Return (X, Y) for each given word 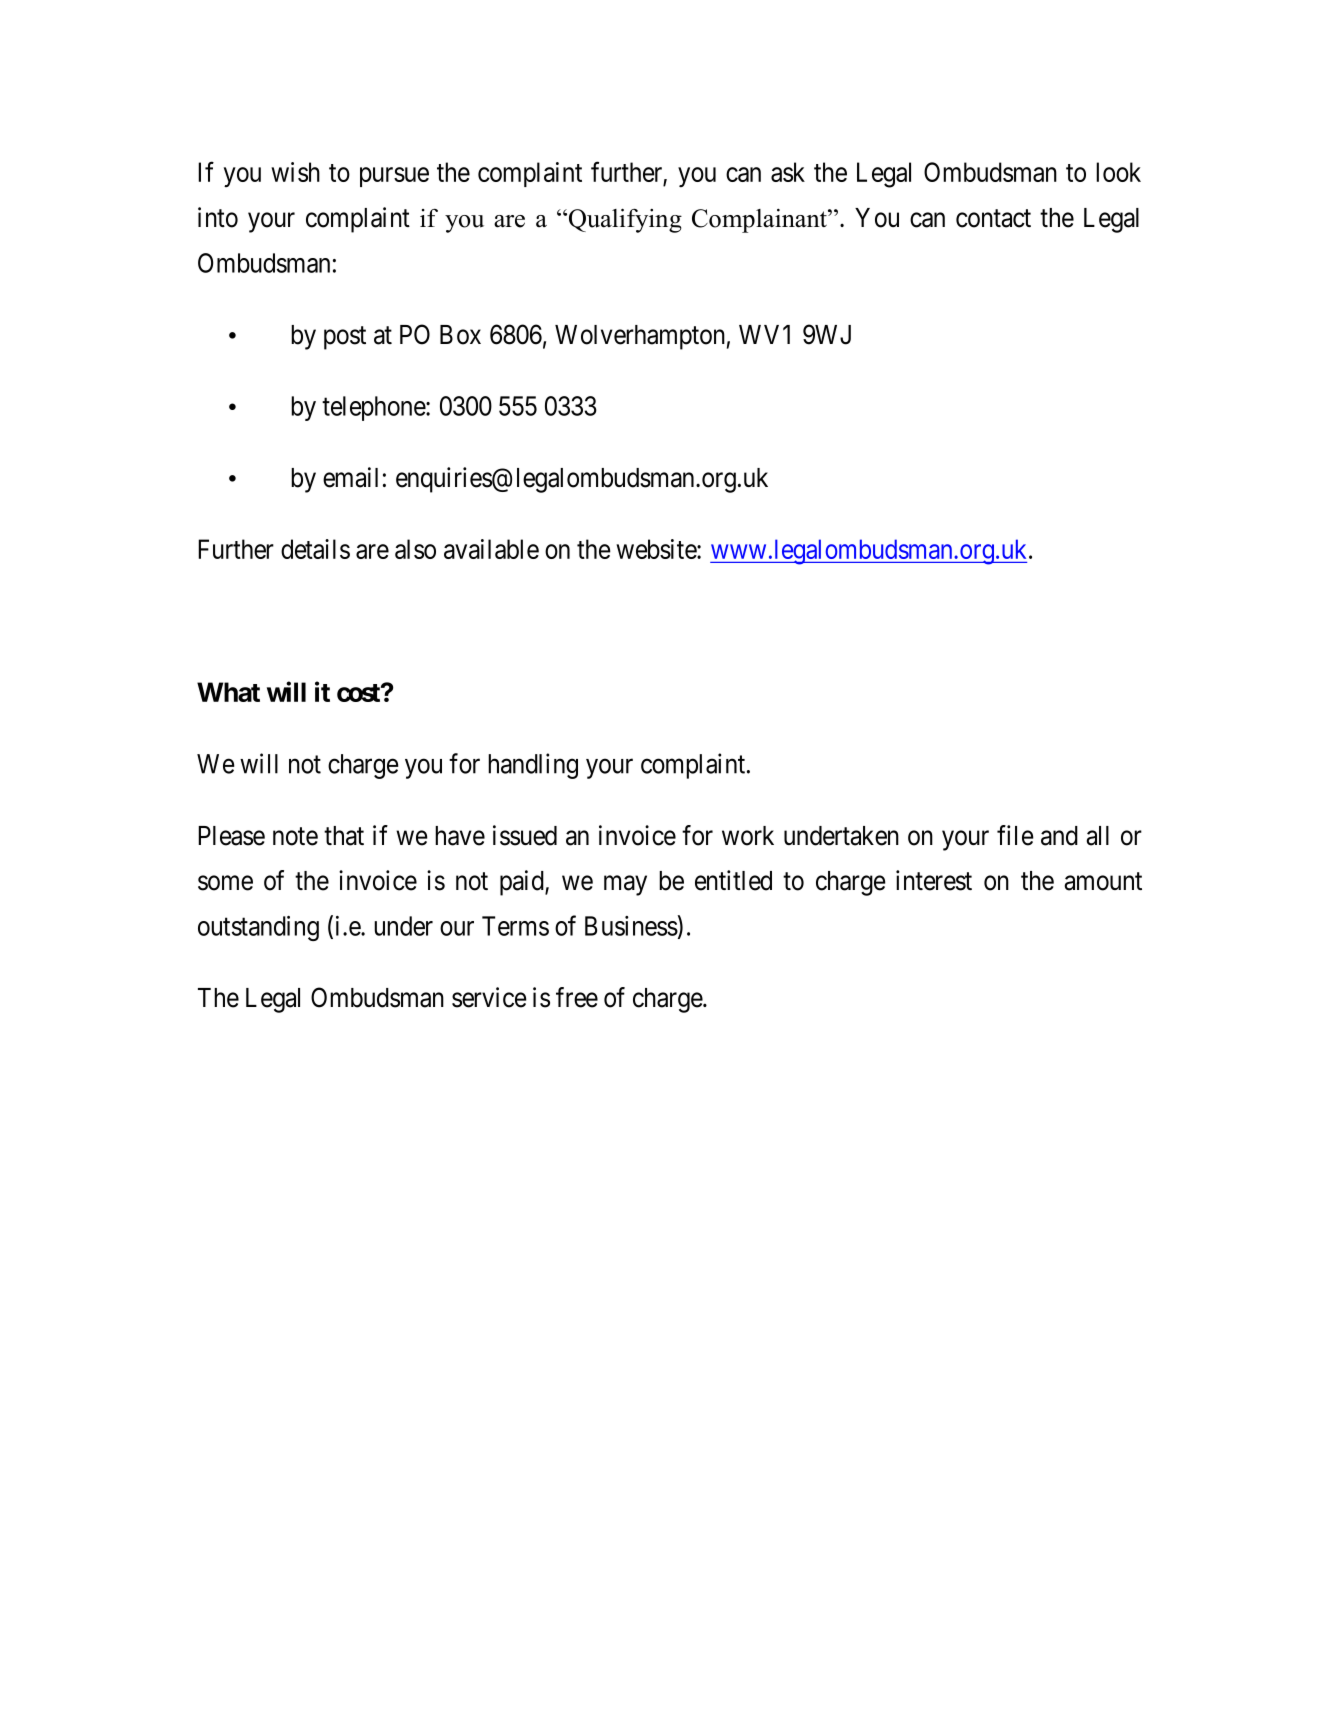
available (491, 549)
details (315, 549)
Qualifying (625, 220)
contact (993, 218)
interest (934, 880)
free (577, 997)
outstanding (258, 928)
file (1015, 835)
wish (295, 172)
